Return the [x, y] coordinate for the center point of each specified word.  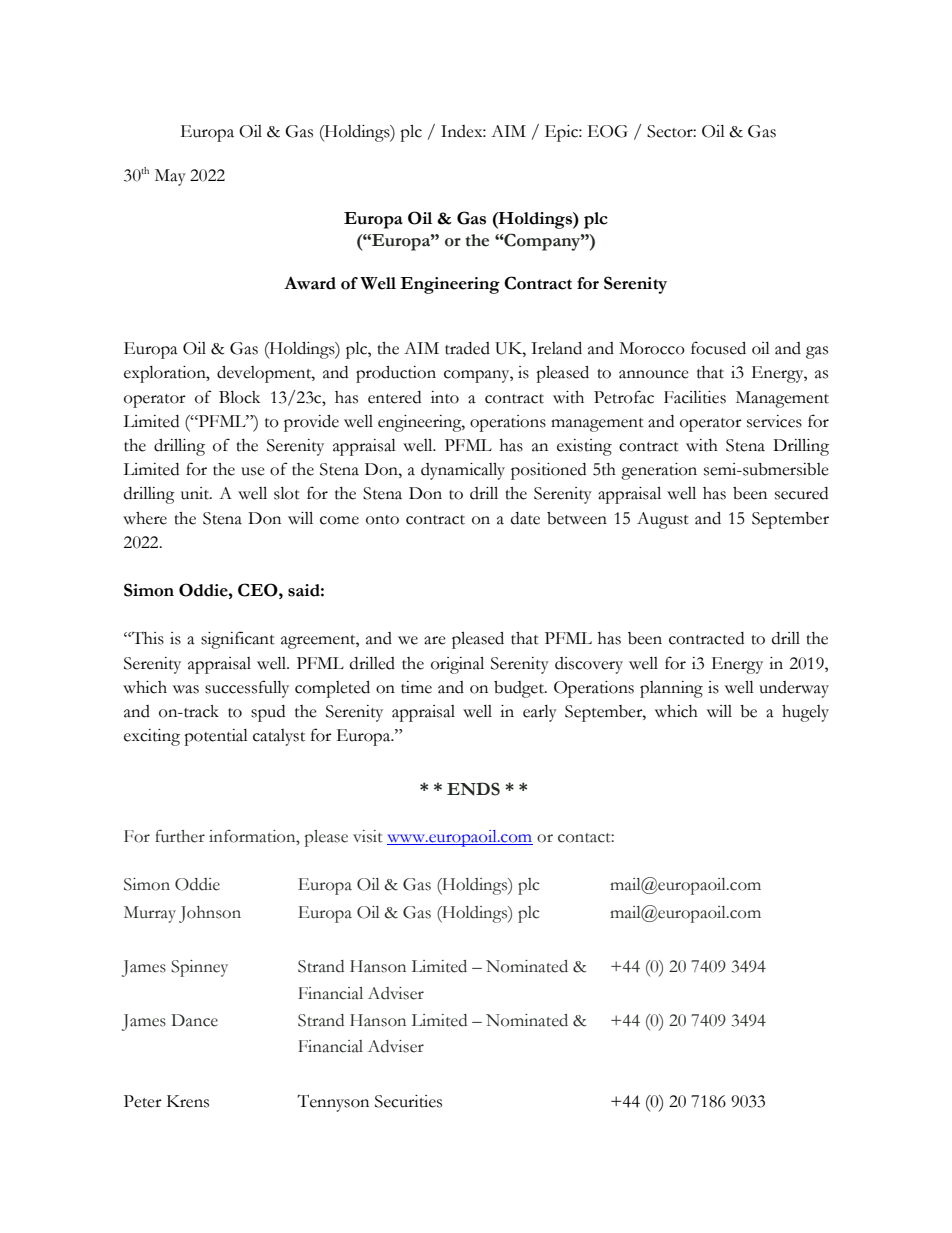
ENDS [473, 789]
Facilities [695, 397]
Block [239, 397]
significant [238, 640]
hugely [805, 713]
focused [718, 348]
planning [671, 689]
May [170, 177]
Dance [194, 1020]
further [180, 836]
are [435, 640]
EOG [608, 131]
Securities [408, 1101]
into [445, 397]
